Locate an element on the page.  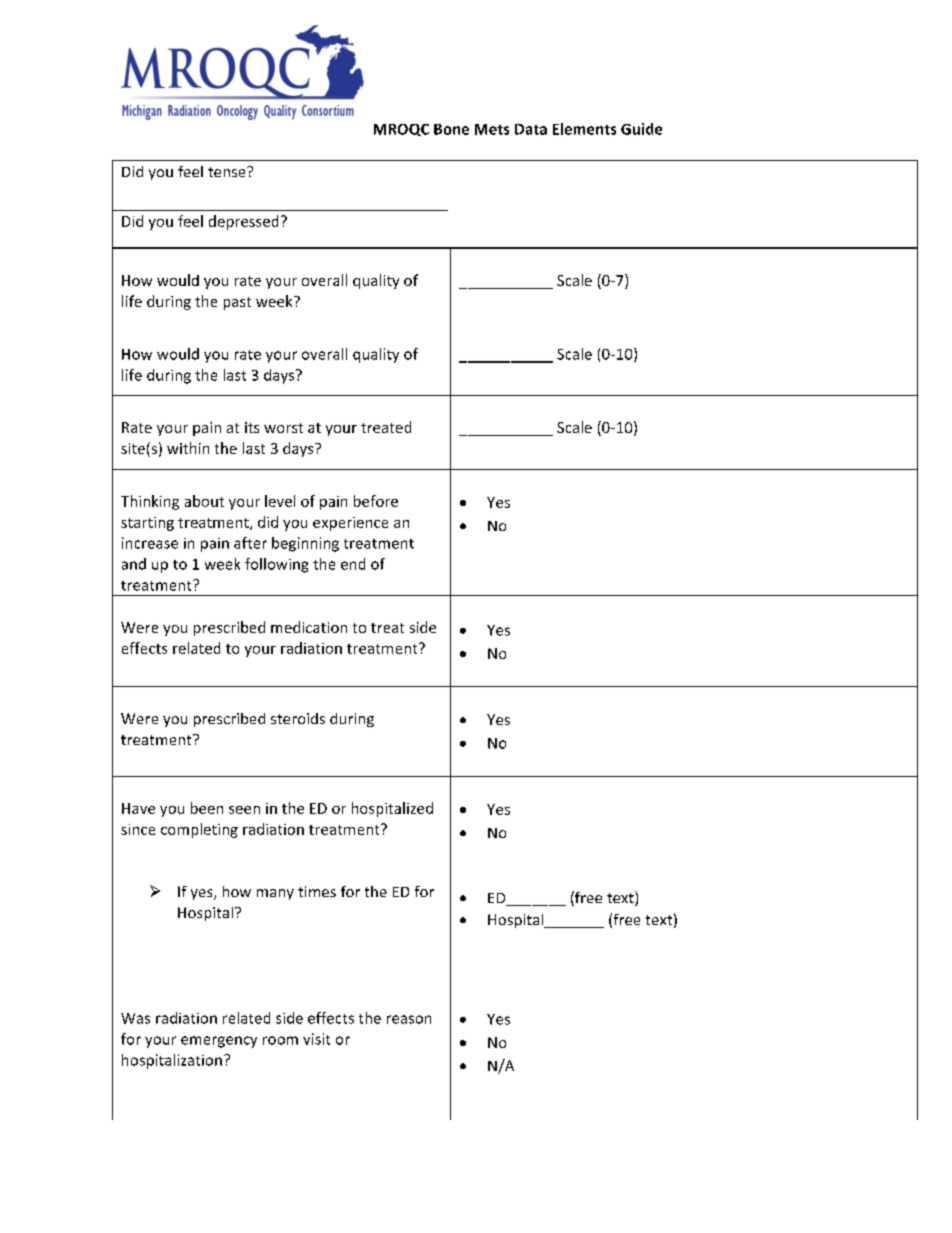
tense is located at coordinates (228, 172).
